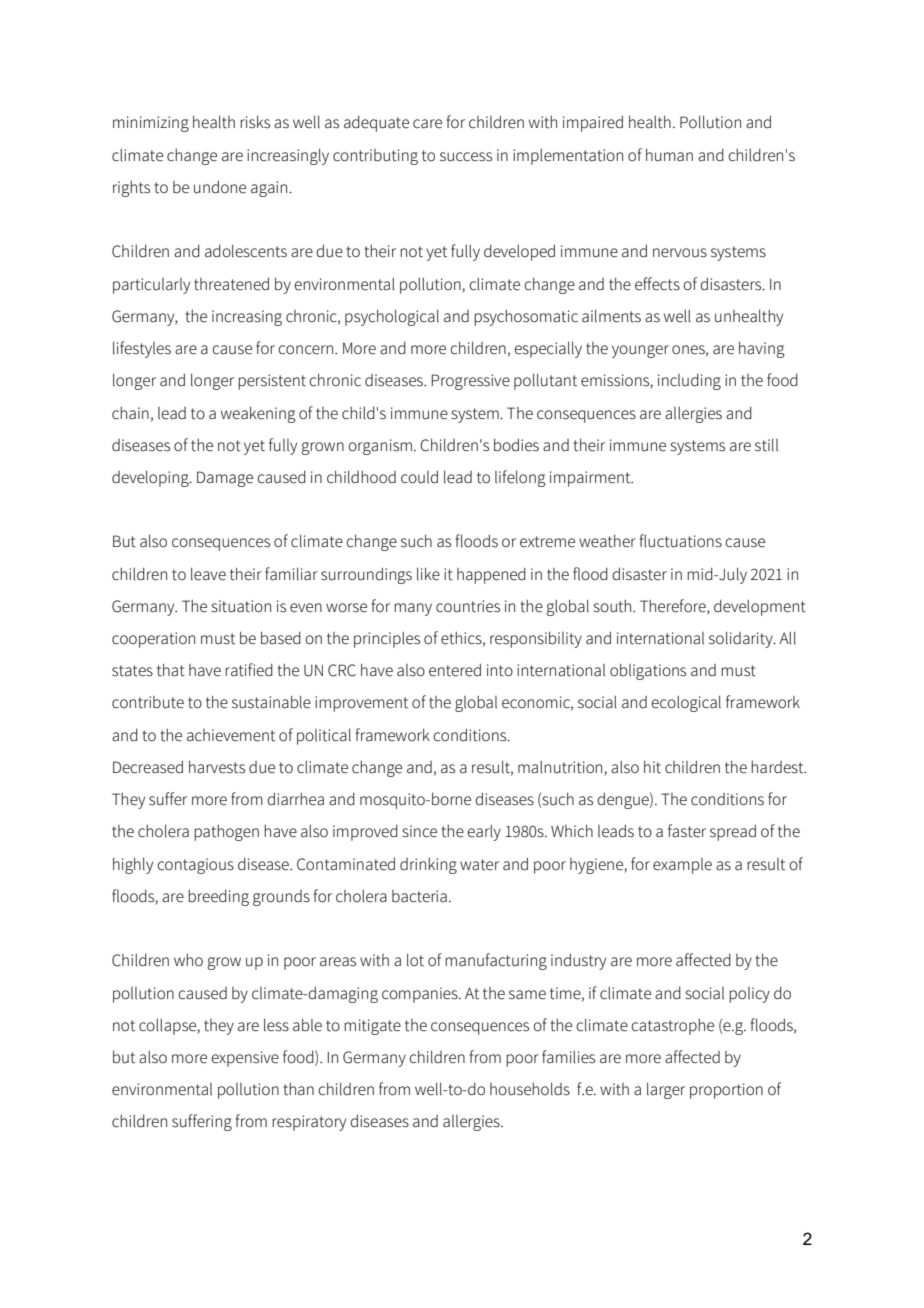  I want to click on hit, so click(652, 767).
